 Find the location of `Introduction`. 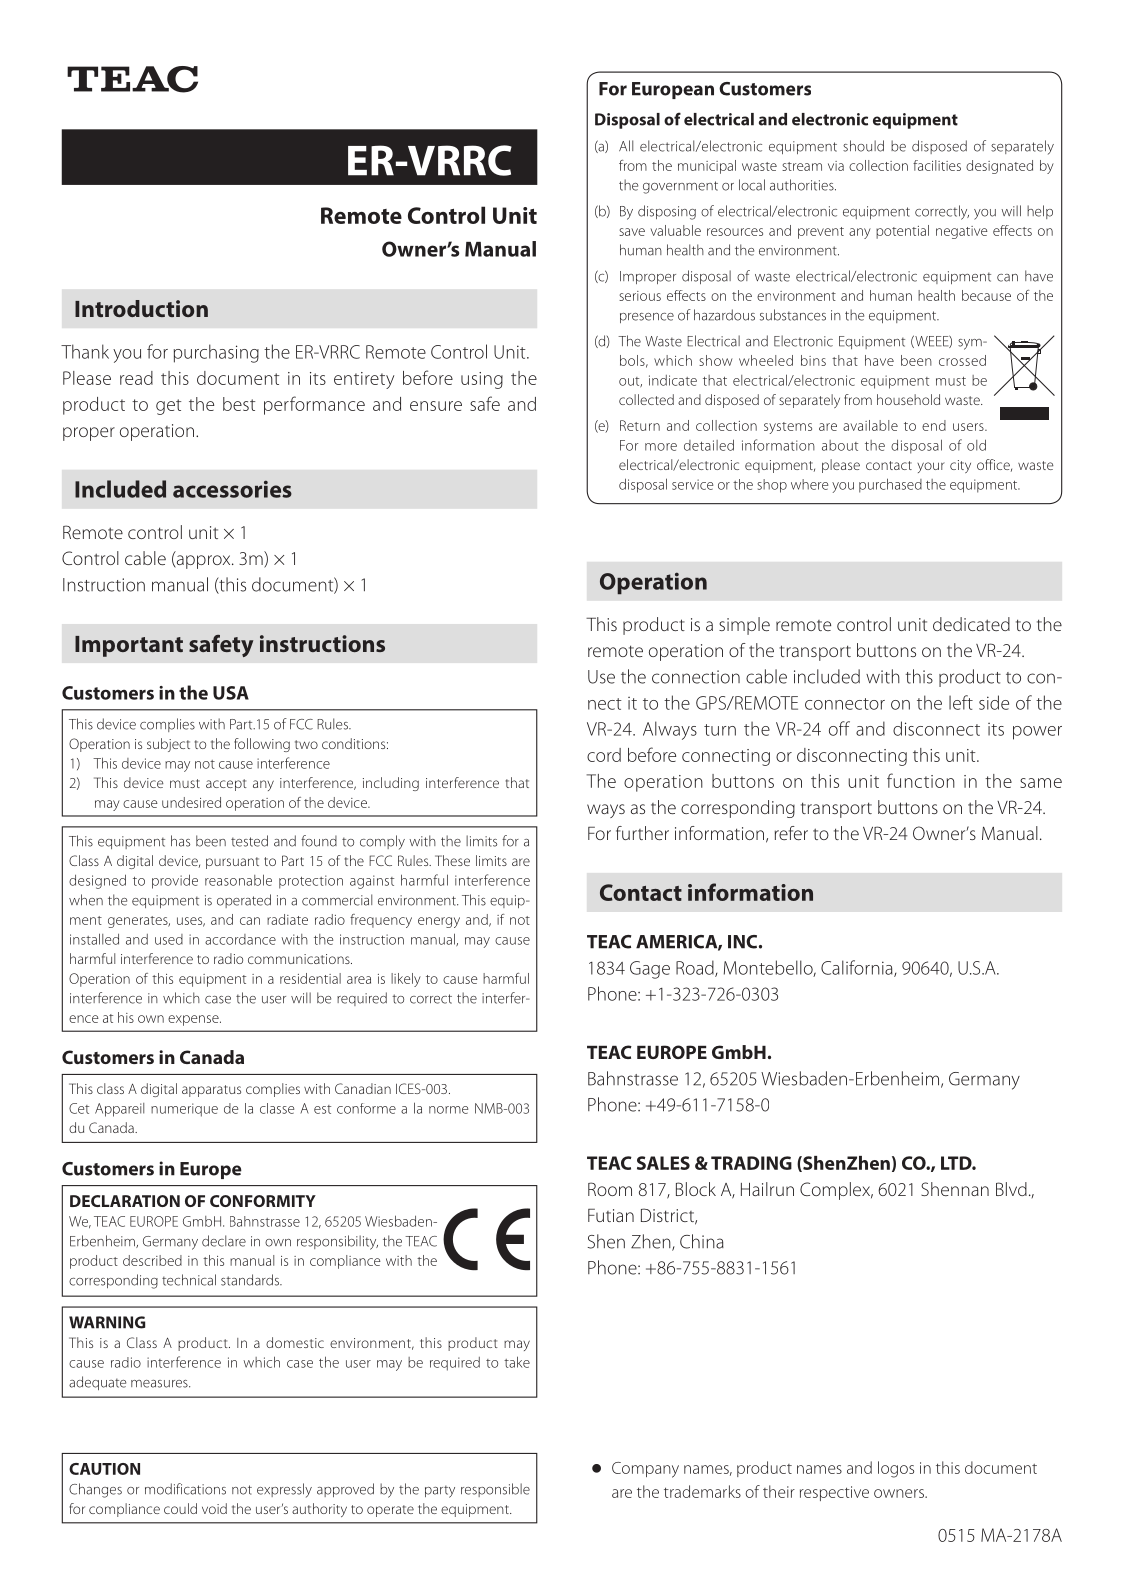

Introduction is located at coordinates (141, 308).
